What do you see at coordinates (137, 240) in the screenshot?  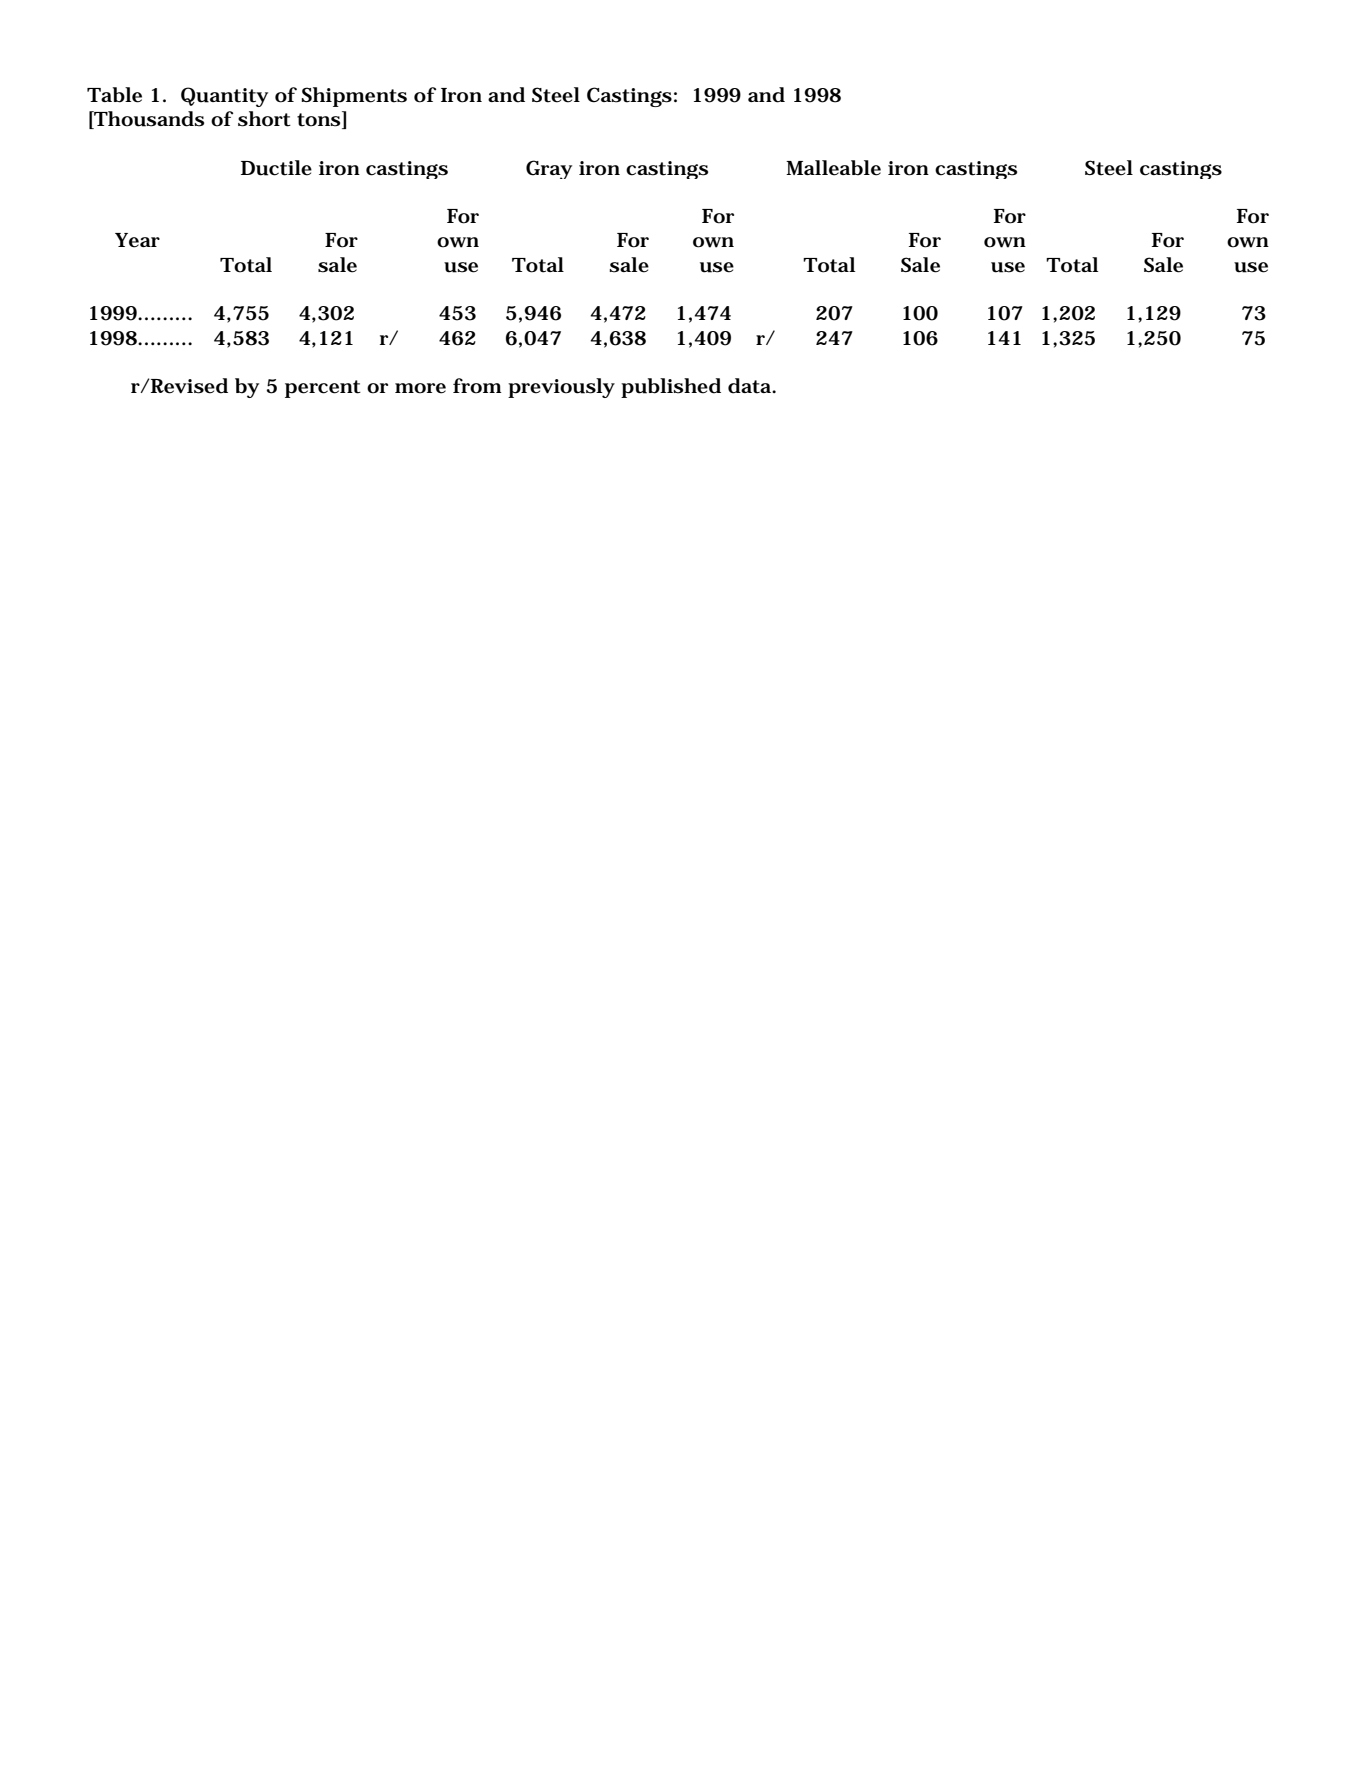 I see `Year` at bounding box center [137, 240].
